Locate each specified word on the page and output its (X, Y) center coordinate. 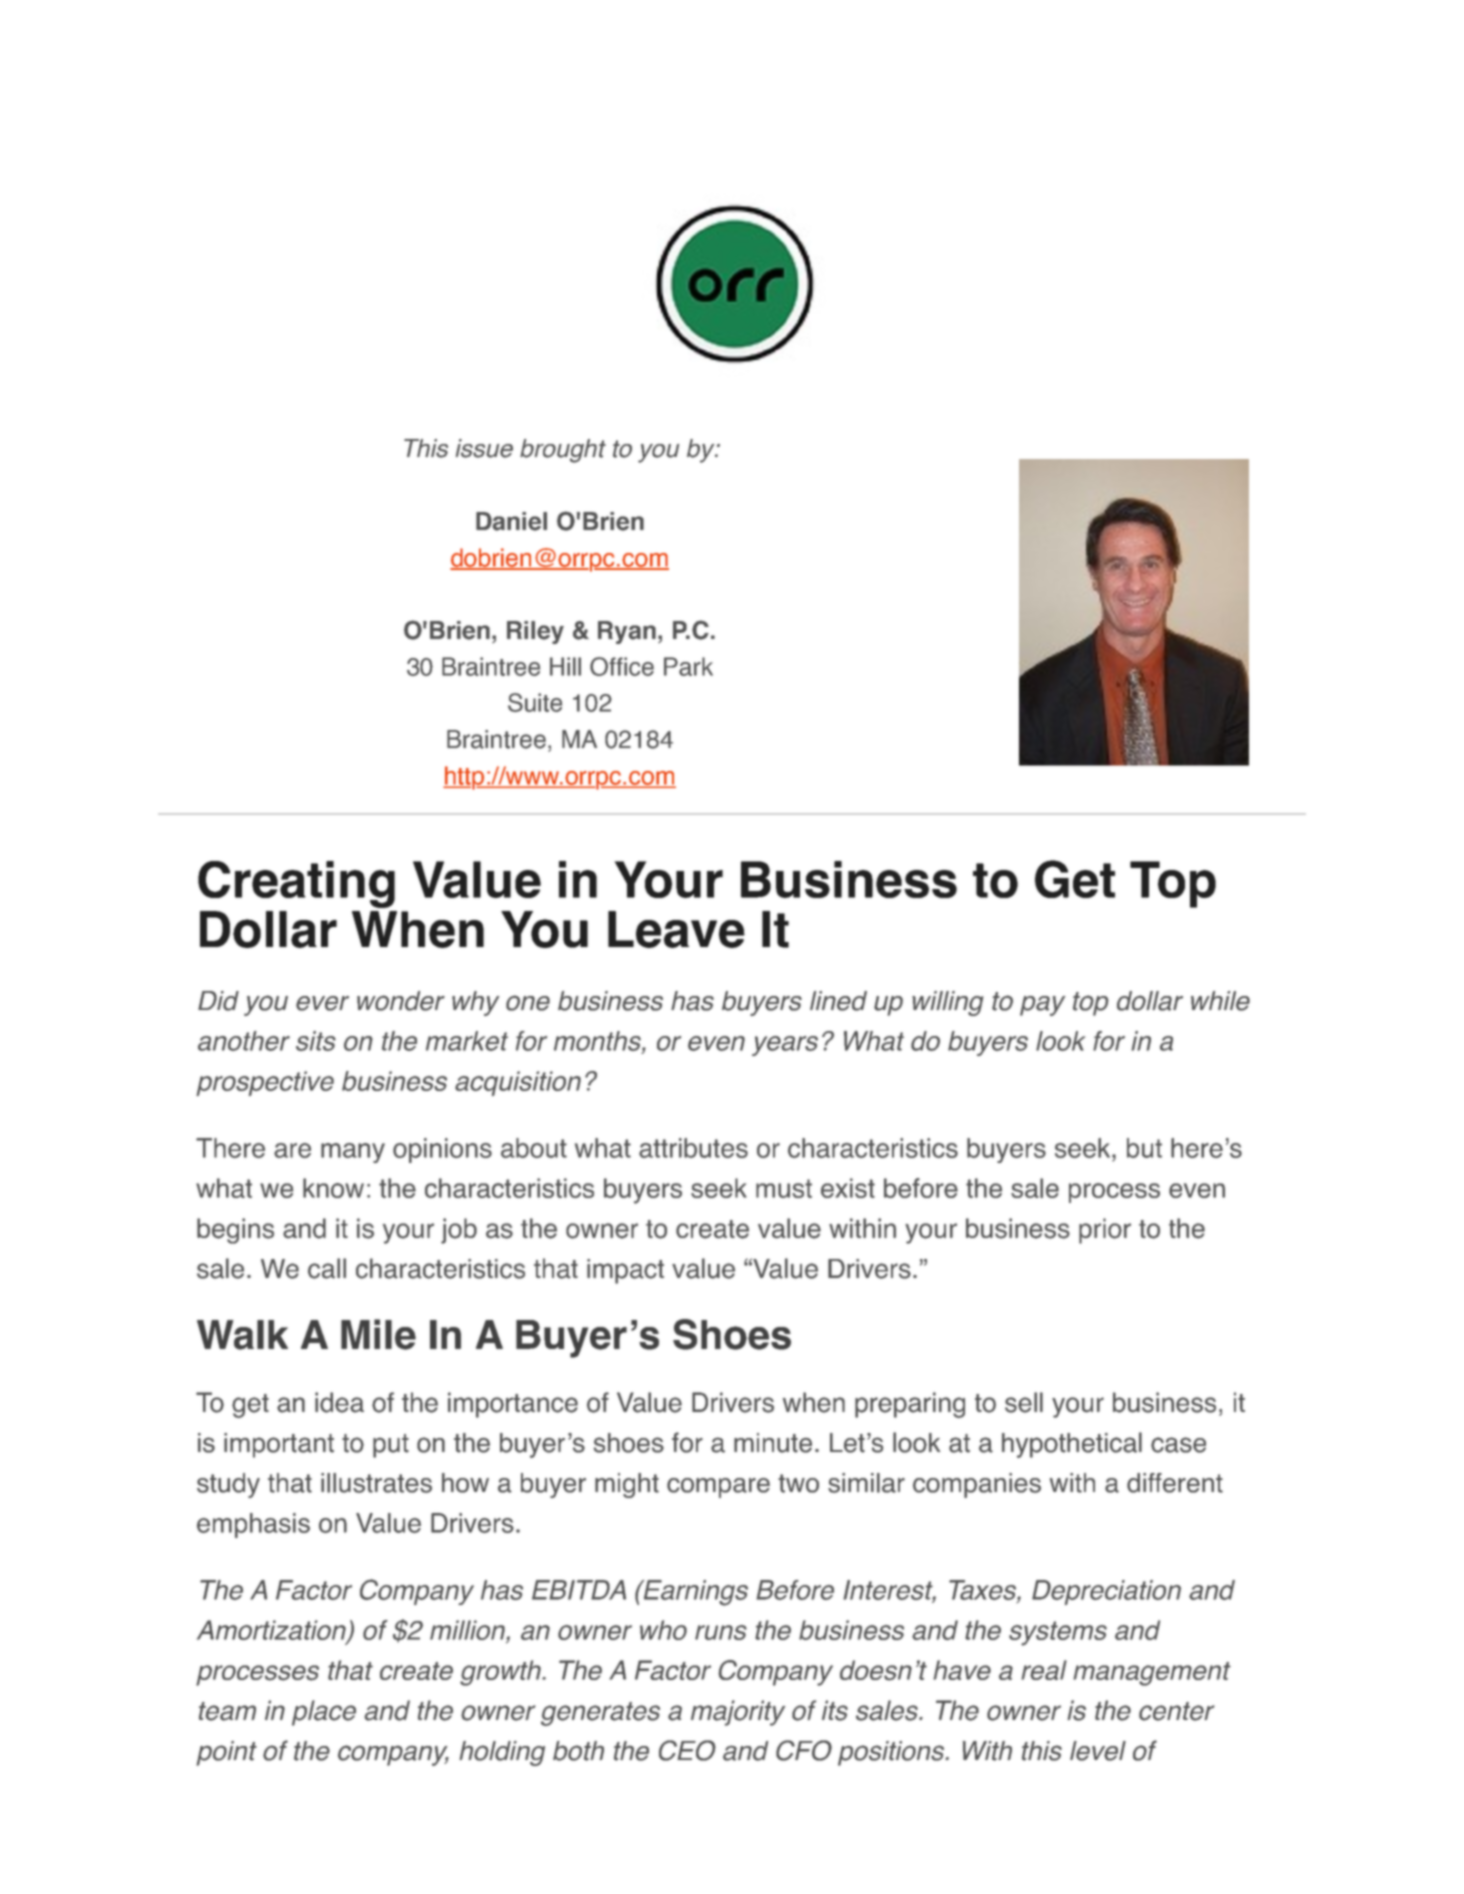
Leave (676, 929)
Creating (296, 884)
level (1098, 1751)
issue (484, 448)
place (324, 1713)
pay (1042, 1006)
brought (563, 451)
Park (688, 666)
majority (738, 1713)
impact (625, 1271)
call (327, 1268)
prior (1105, 1231)
